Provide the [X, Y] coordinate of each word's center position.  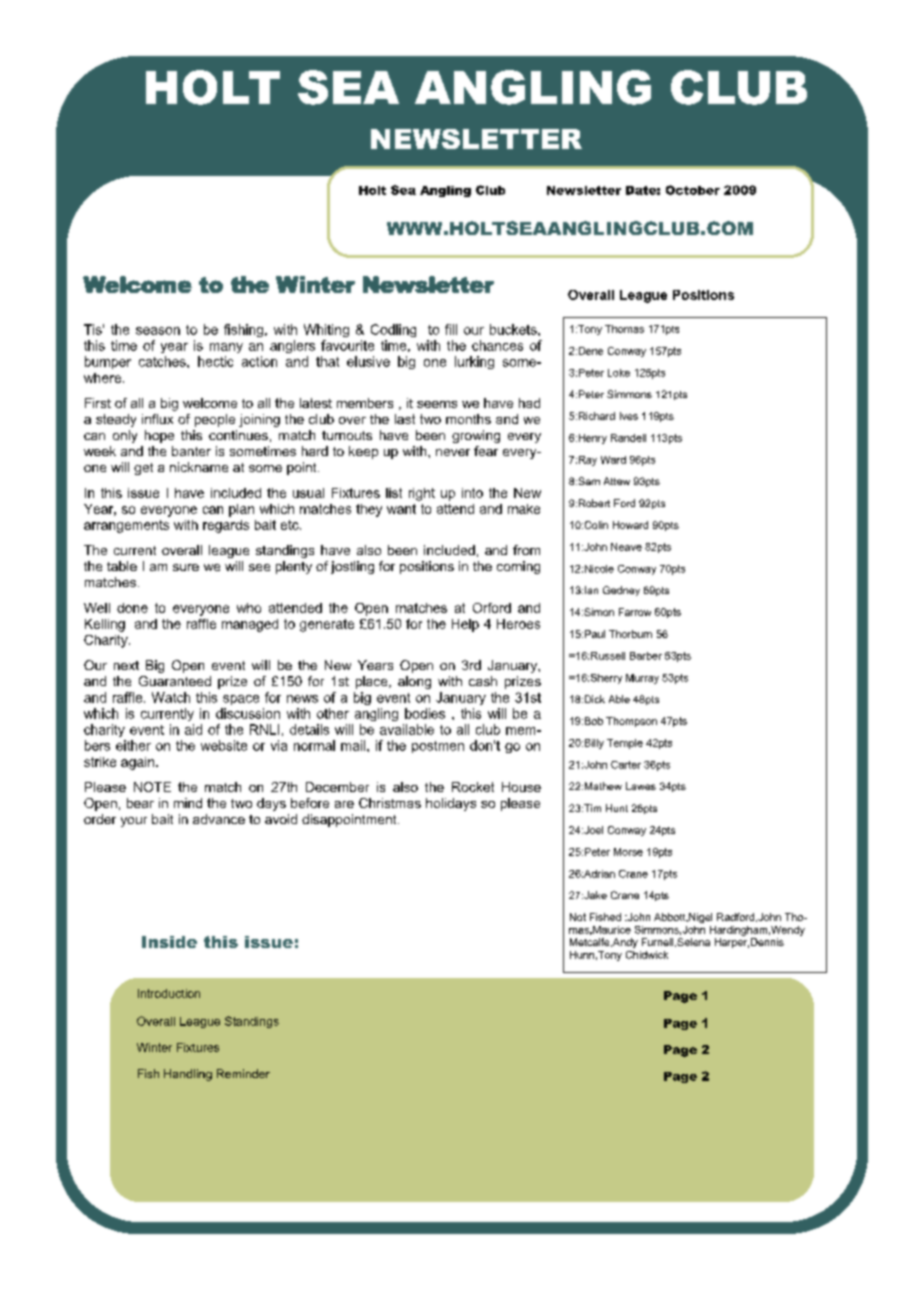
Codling [393, 330]
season [158, 331]
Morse [628, 852]
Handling [188, 1075]
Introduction [169, 993]
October [693, 190]
